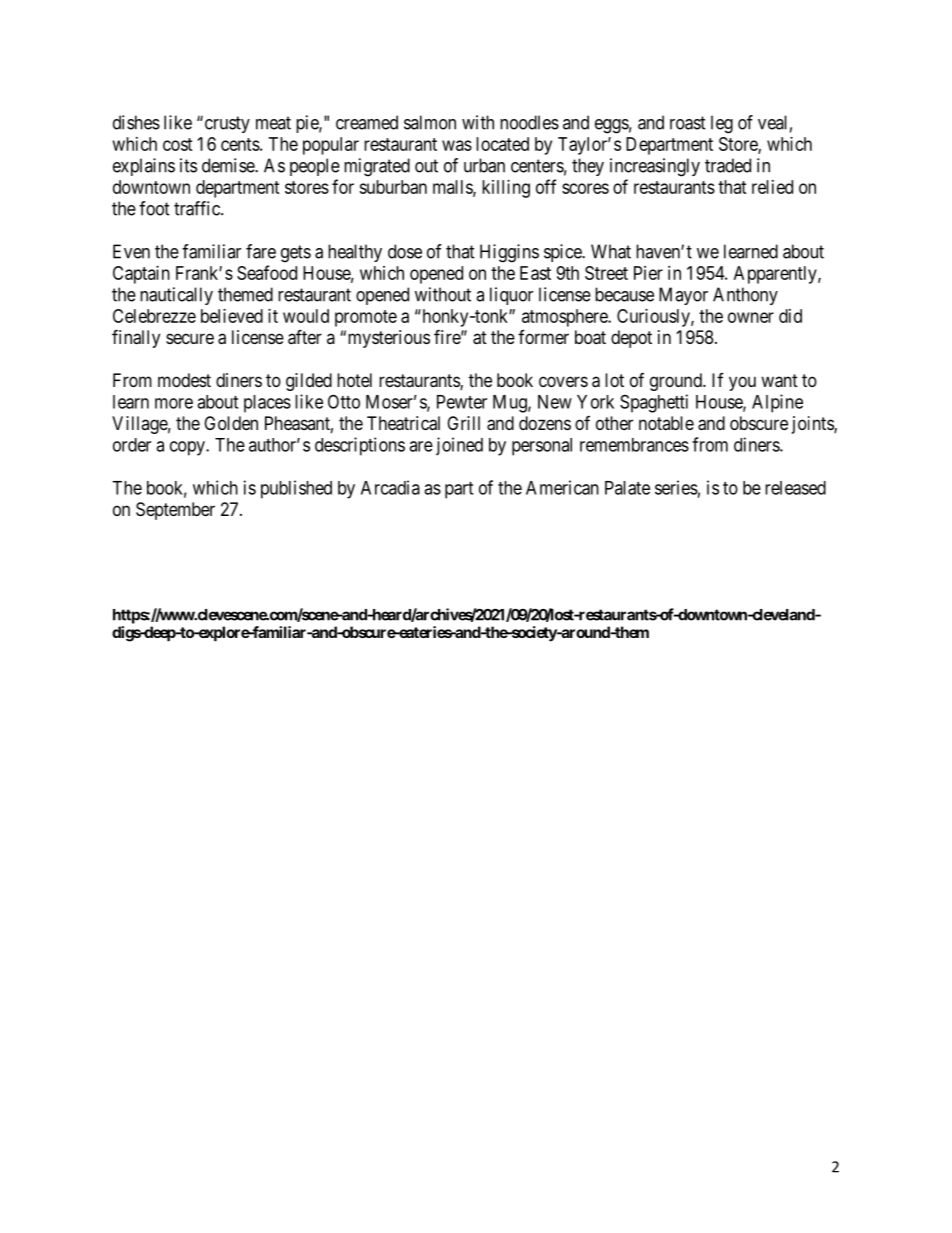 The width and height of the document is (952, 1233). Describe the element at coordinates (462, 402) in the document. I see `Pewter` at that location.
